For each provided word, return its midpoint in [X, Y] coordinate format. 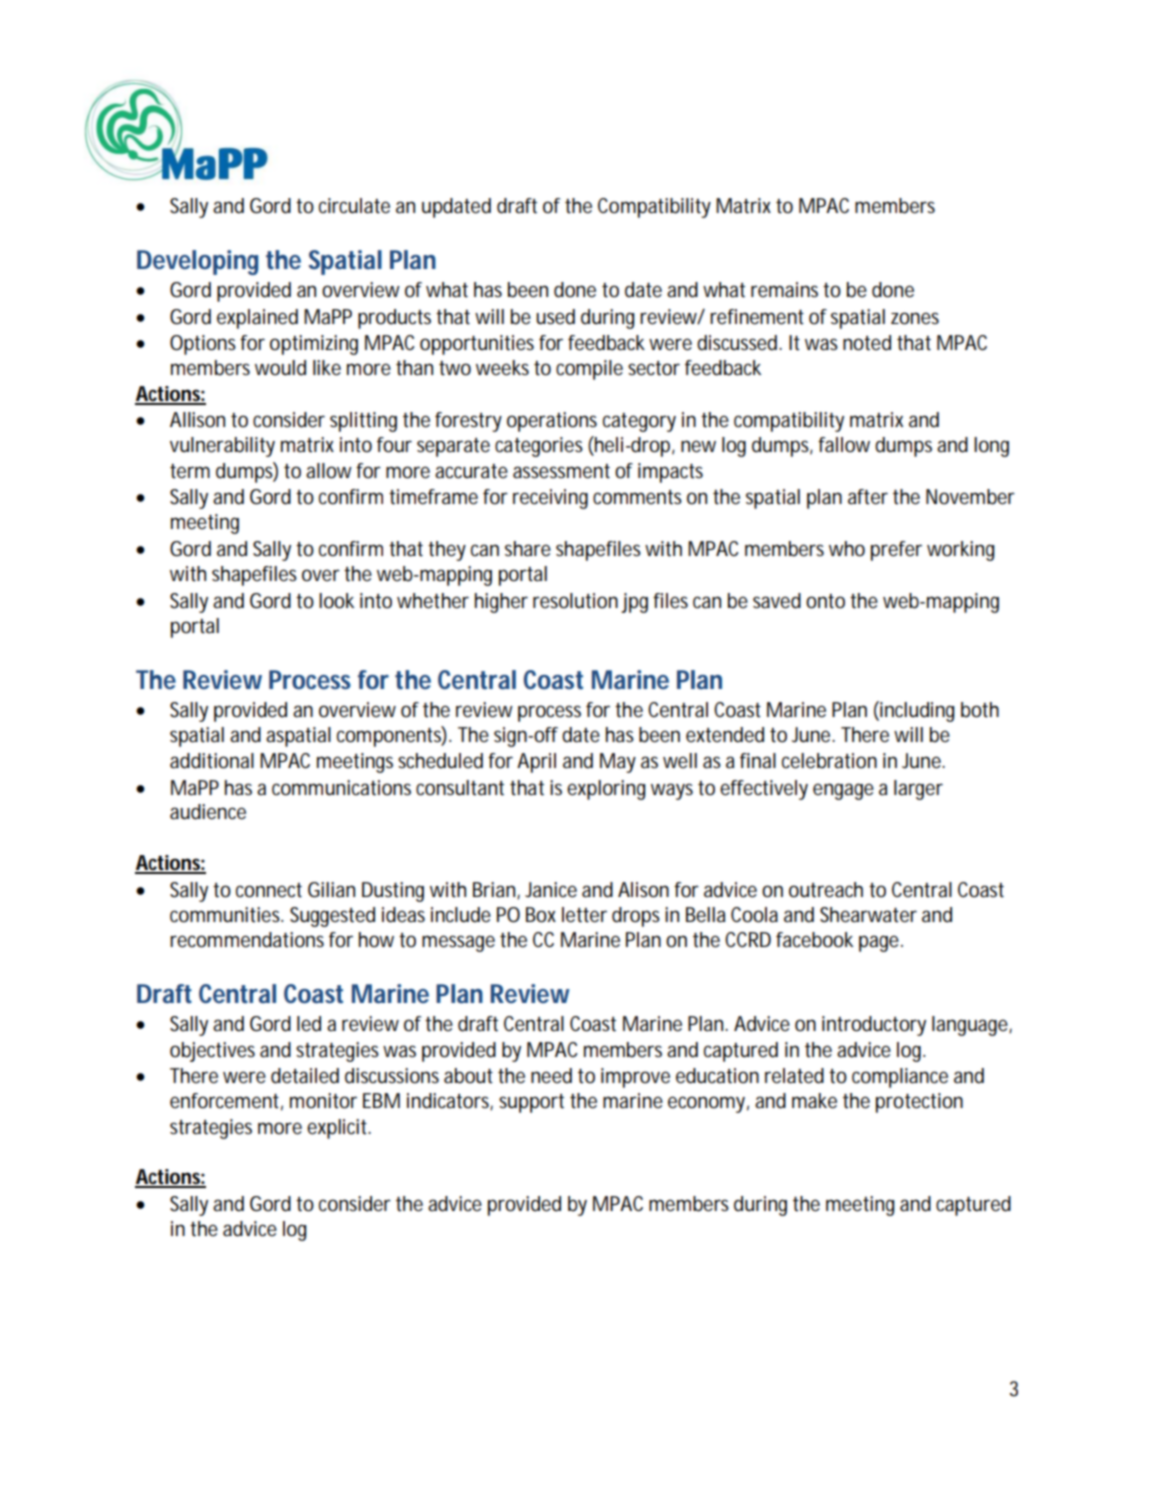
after [868, 497]
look [336, 601]
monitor [323, 1101]
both [980, 710]
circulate [354, 206]
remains [784, 290]
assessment [561, 471]
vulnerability [222, 447]
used [555, 317]
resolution [575, 601]
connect [269, 890]
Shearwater [868, 915]
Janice [551, 890]
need [551, 1076]
